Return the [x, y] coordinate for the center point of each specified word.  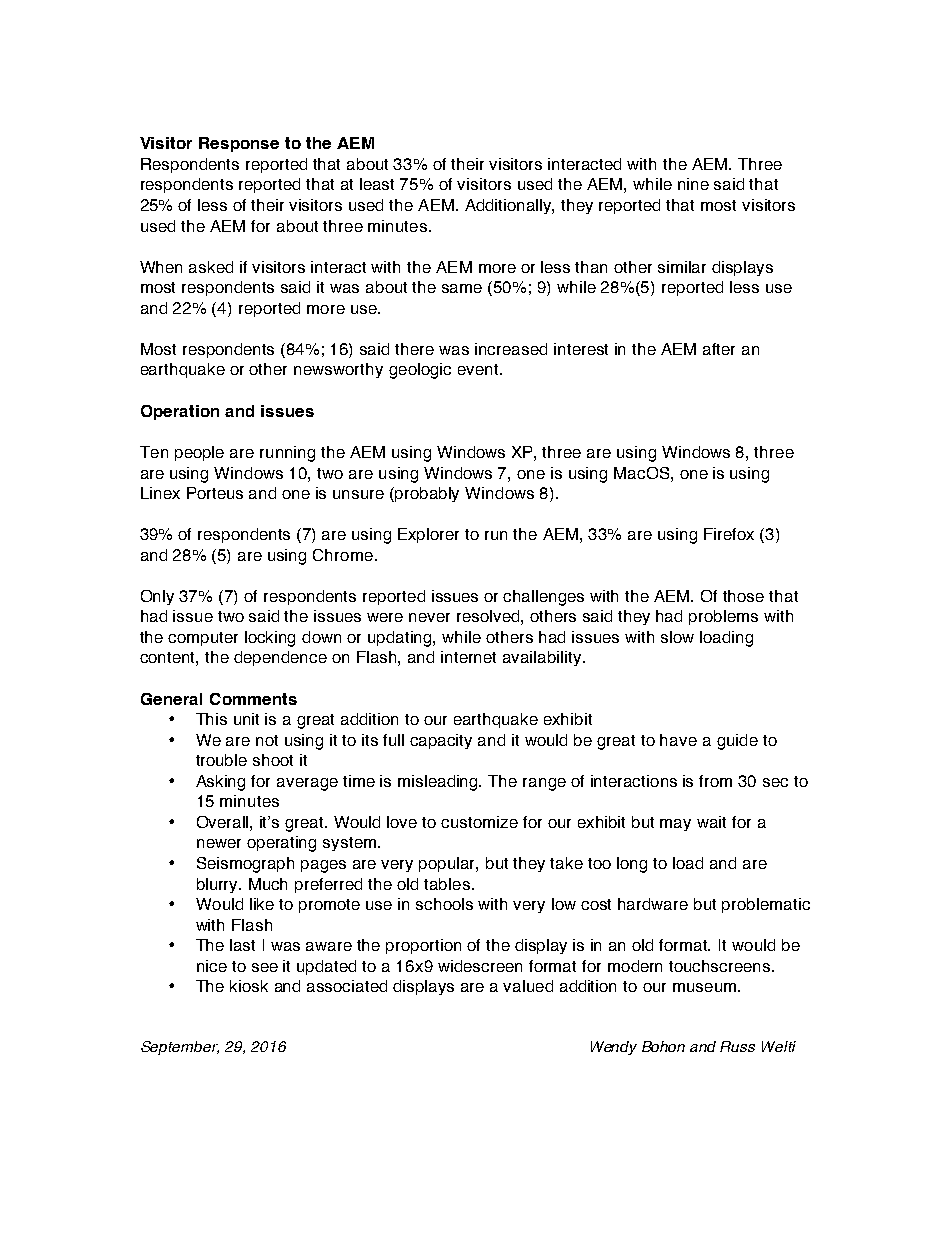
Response [239, 144]
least [377, 184]
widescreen [480, 966]
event [479, 369]
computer [203, 639]
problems [723, 617]
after [719, 349]
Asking [220, 783]
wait [711, 822]
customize [479, 822]
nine [693, 184]
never [429, 617]
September [180, 1048]
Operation [180, 412]
